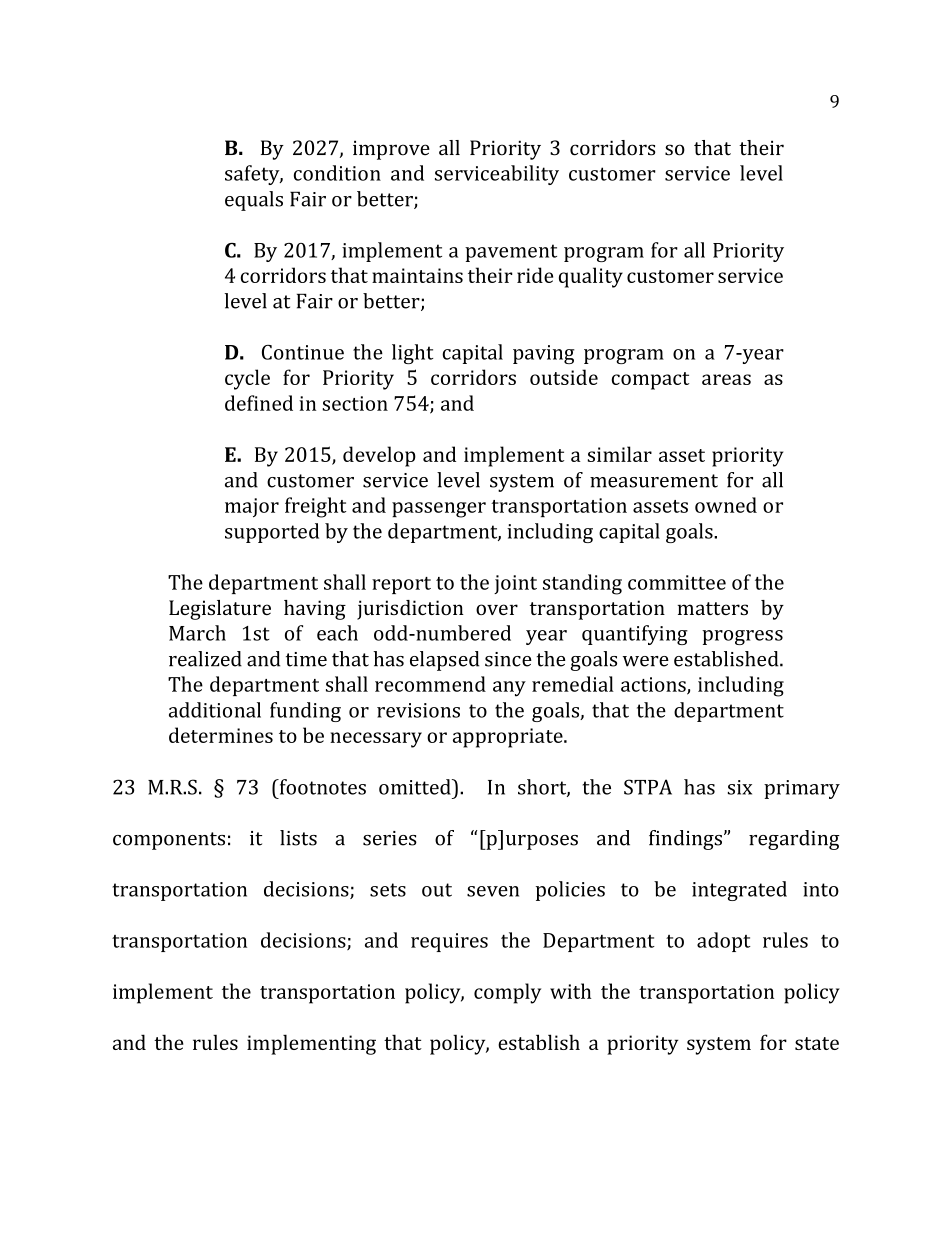 The height and width of the document is (1233, 952). Describe the element at coordinates (591, 277) in the document. I see `quality` at that location.
